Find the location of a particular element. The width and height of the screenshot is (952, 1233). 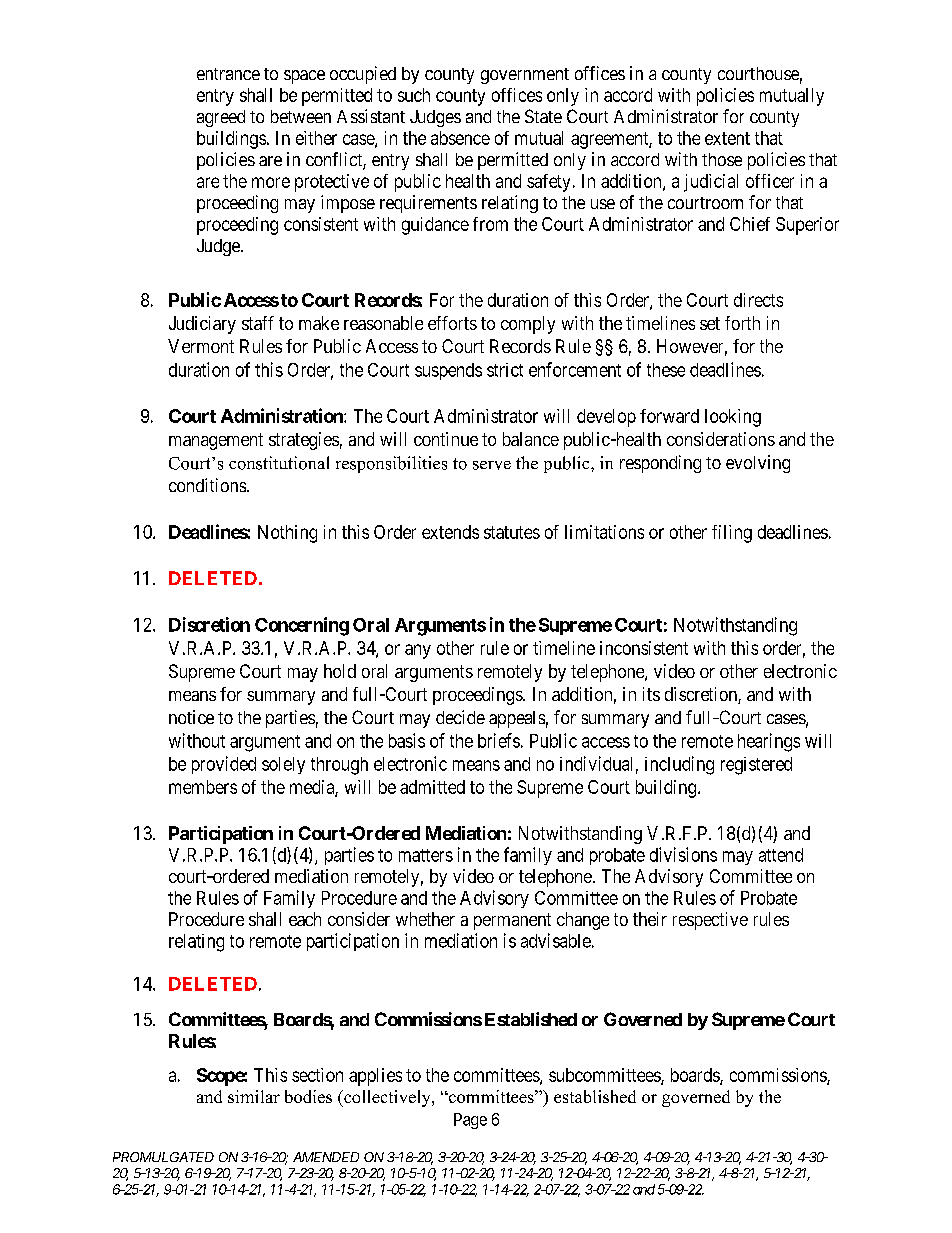

agreed is located at coordinates (221, 118).
